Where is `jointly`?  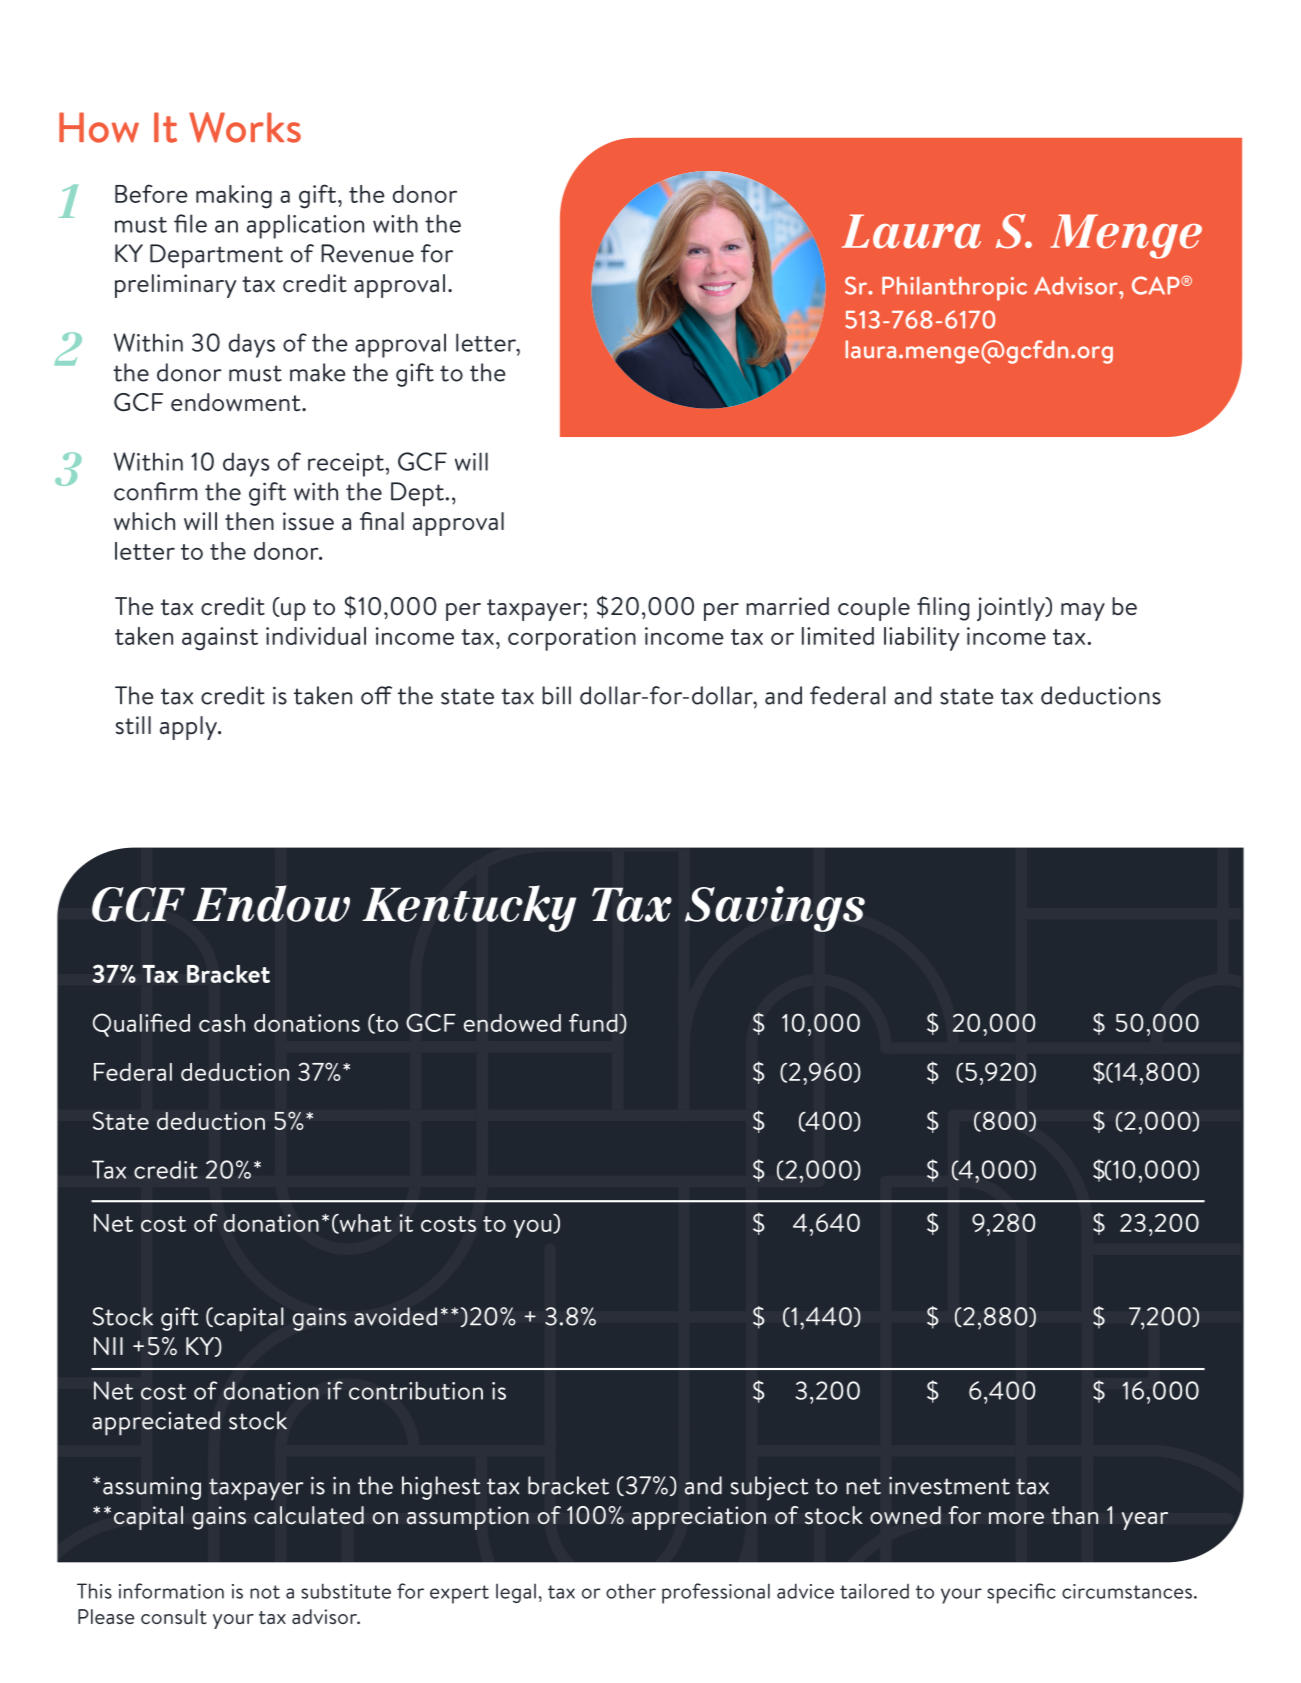 jointly is located at coordinates (1012, 609).
